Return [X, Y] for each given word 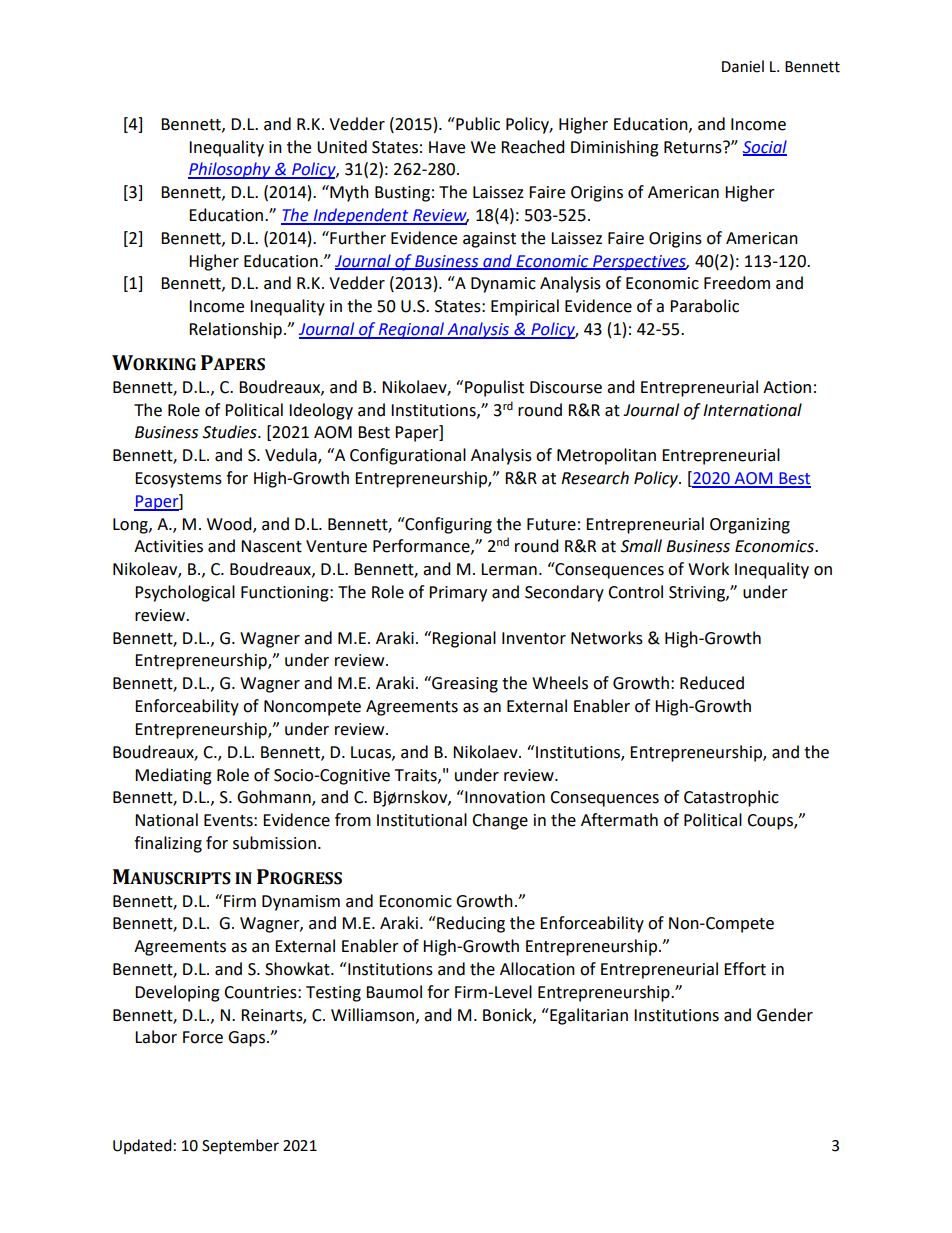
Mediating [173, 776]
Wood [230, 524]
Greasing [464, 684]
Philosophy [230, 170]
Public [477, 124]
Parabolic [704, 306]
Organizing [750, 526]
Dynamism [301, 903]
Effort [745, 969]
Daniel [743, 66]
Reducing [470, 924]
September [240, 1147]
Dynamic [503, 285]
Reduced [712, 683]
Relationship [235, 330]
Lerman [509, 569]
